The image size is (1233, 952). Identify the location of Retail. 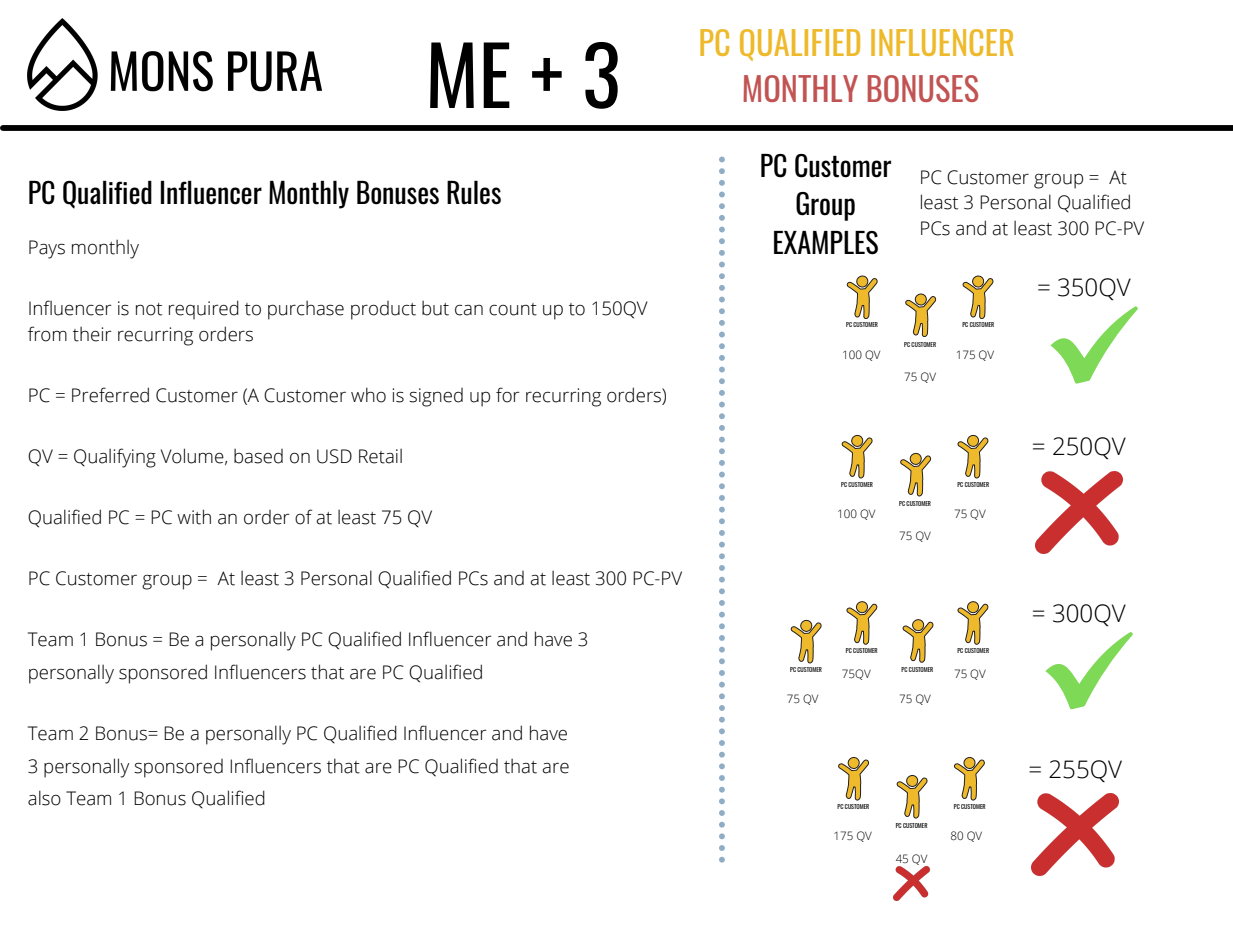
(380, 456).
